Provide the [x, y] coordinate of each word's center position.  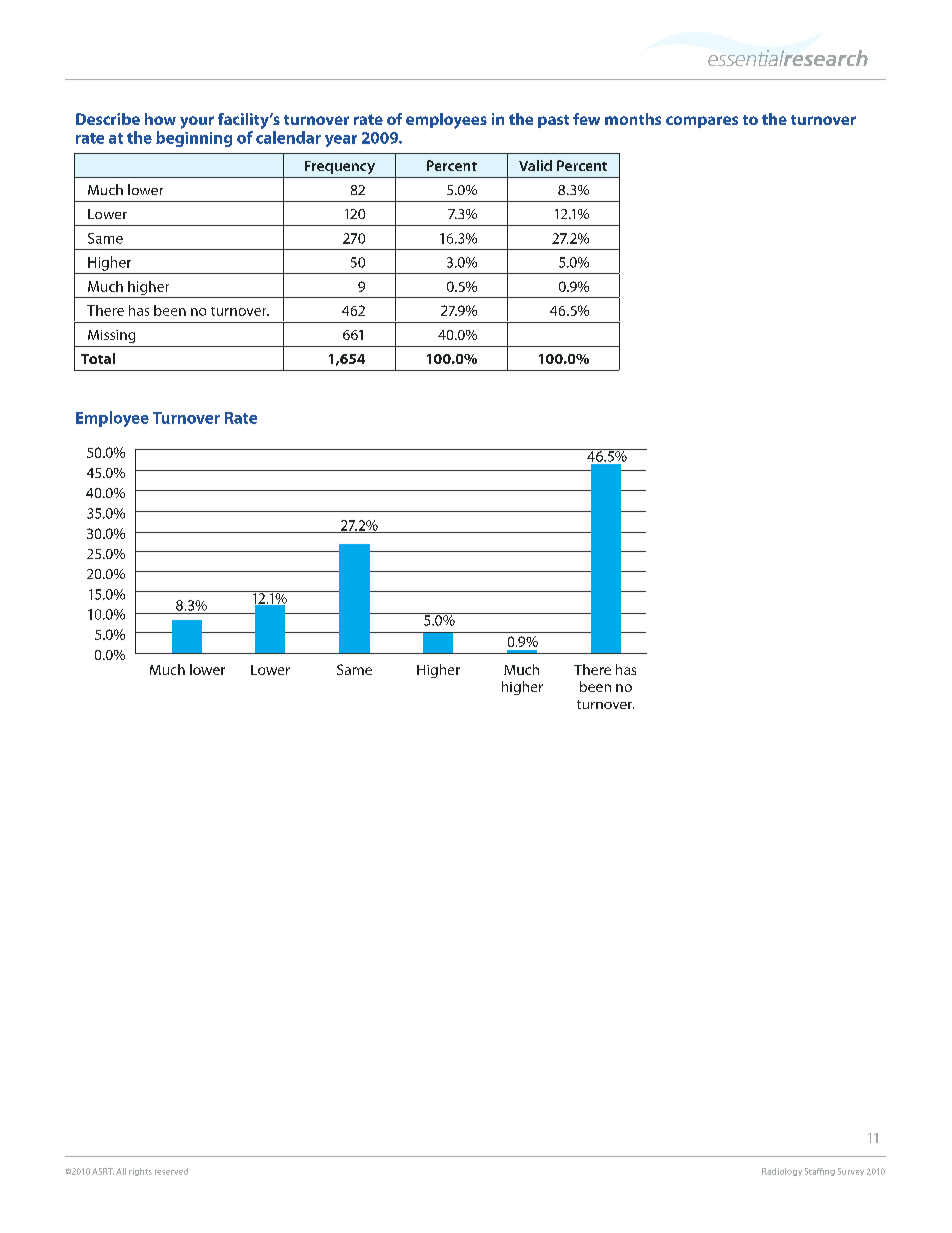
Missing [111, 336]
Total [98, 358]
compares [702, 122]
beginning [194, 139]
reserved [171, 1171]
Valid [535, 165]
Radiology [782, 1172]
